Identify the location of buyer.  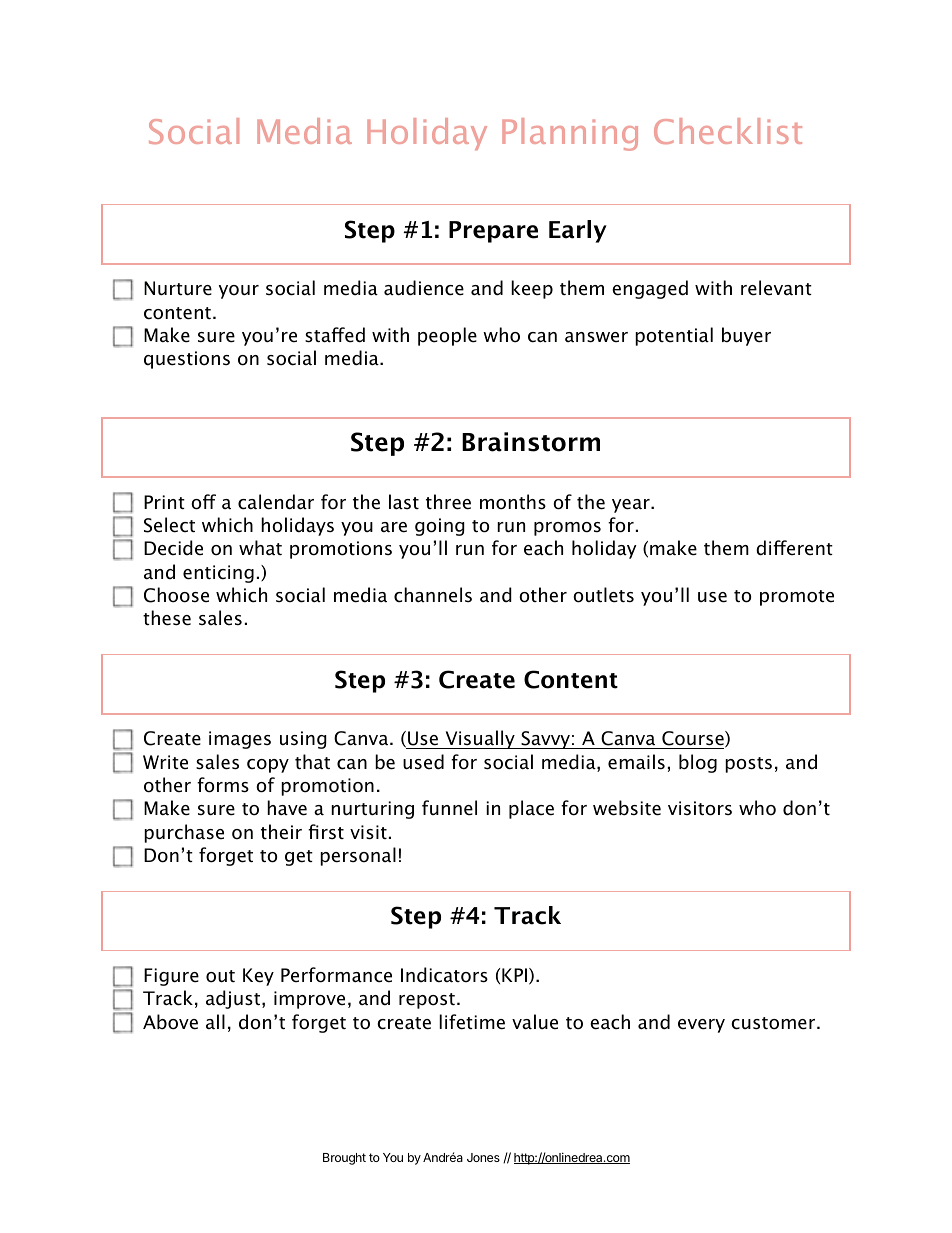
(746, 336).
